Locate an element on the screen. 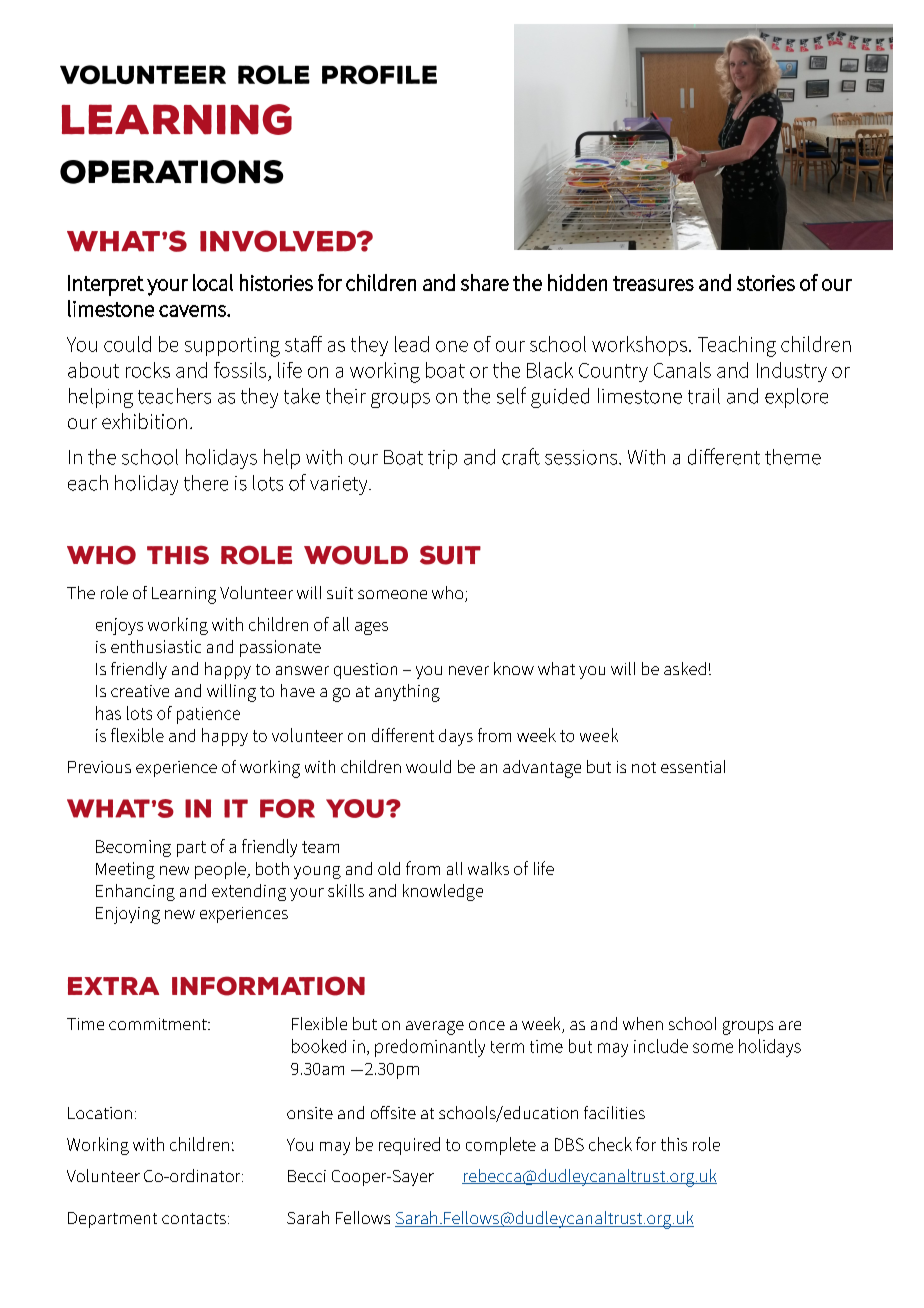 The image size is (924, 1308). Learning is located at coordinates (184, 595).
